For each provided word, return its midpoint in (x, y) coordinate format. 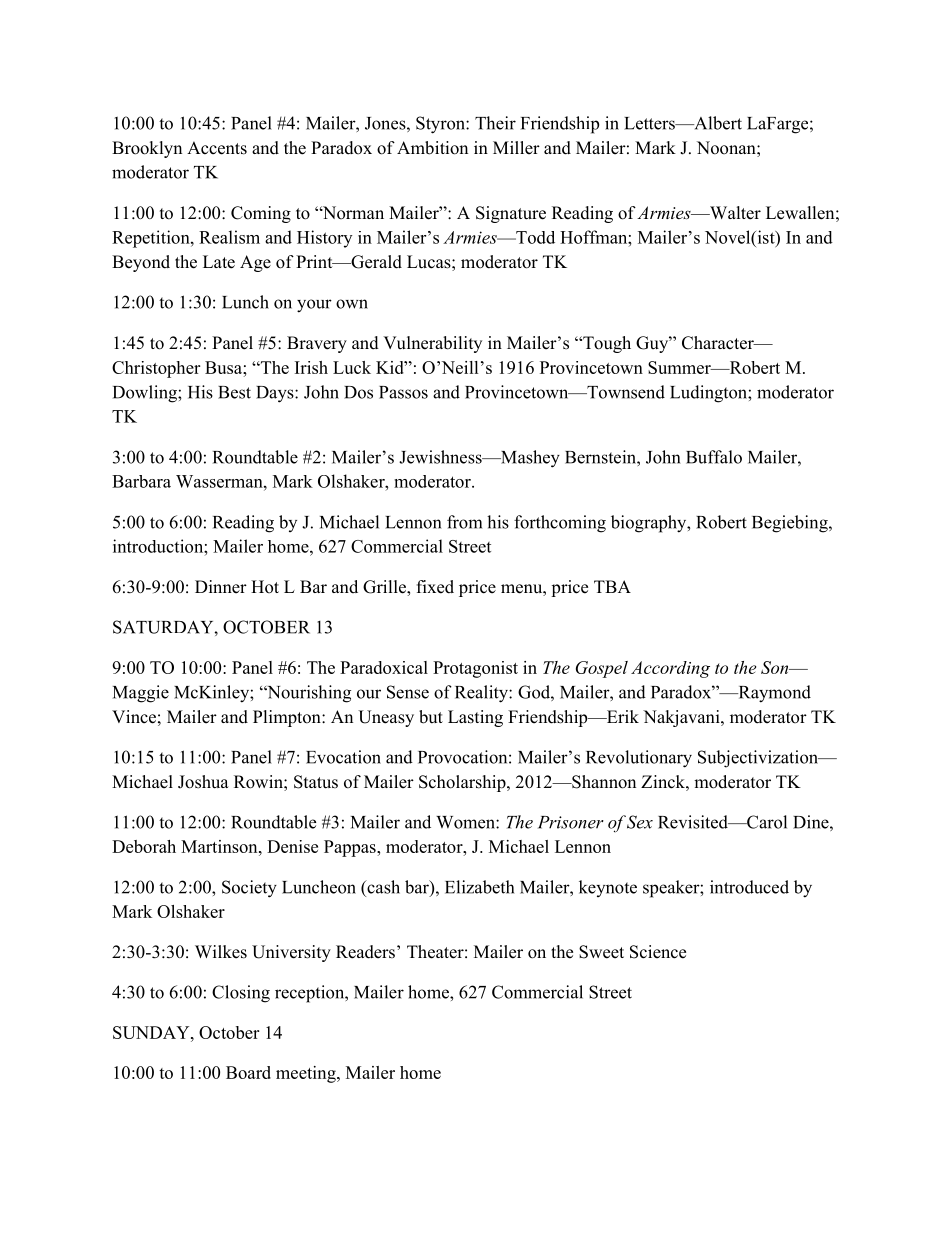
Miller (516, 148)
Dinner (221, 587)
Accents (217, 148)
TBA (612, 586)
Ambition (432, 148)
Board (248, 1072)
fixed (435, 587)
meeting (307, 1074)
